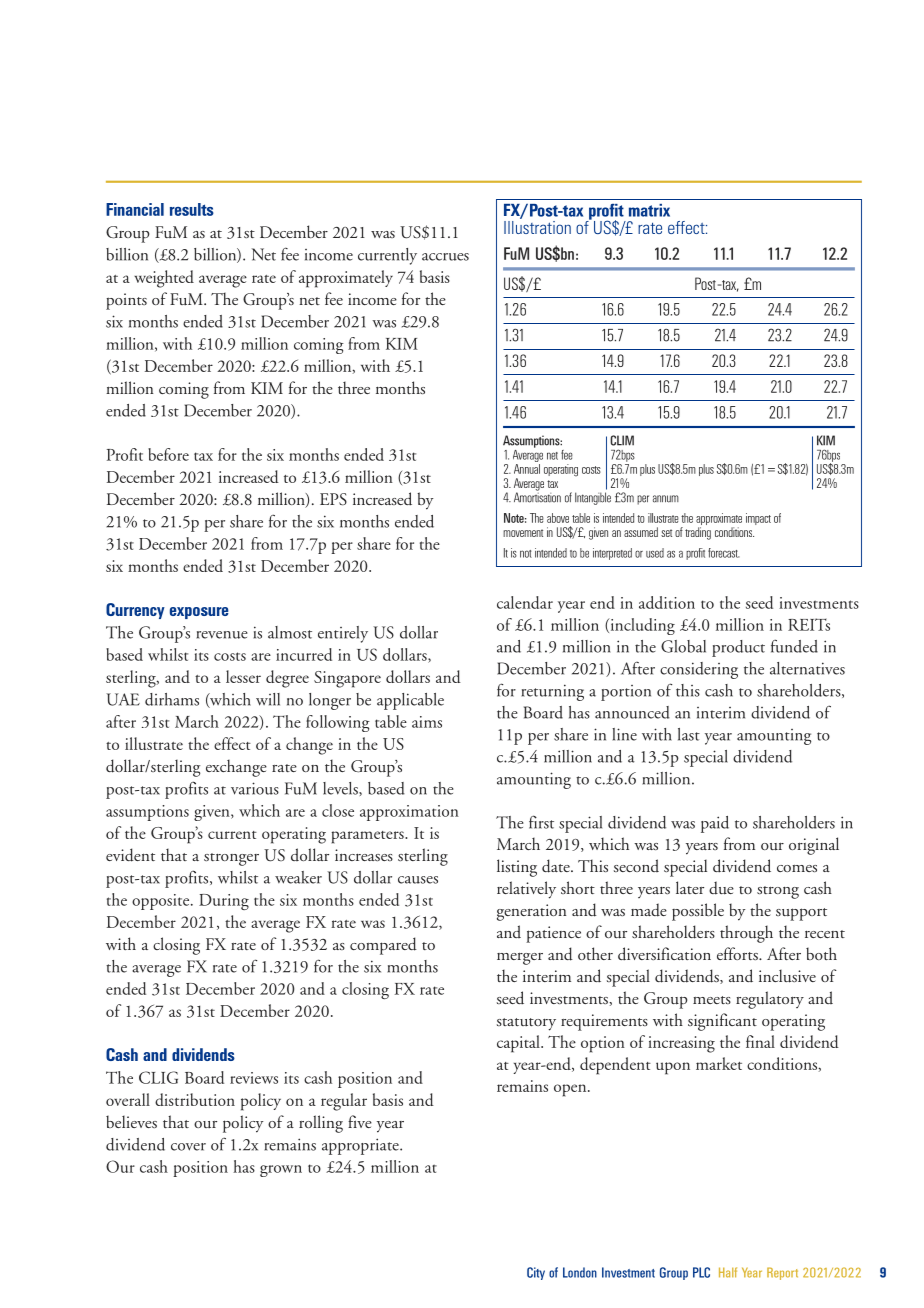  I want to click on due, so click(721, 888).
